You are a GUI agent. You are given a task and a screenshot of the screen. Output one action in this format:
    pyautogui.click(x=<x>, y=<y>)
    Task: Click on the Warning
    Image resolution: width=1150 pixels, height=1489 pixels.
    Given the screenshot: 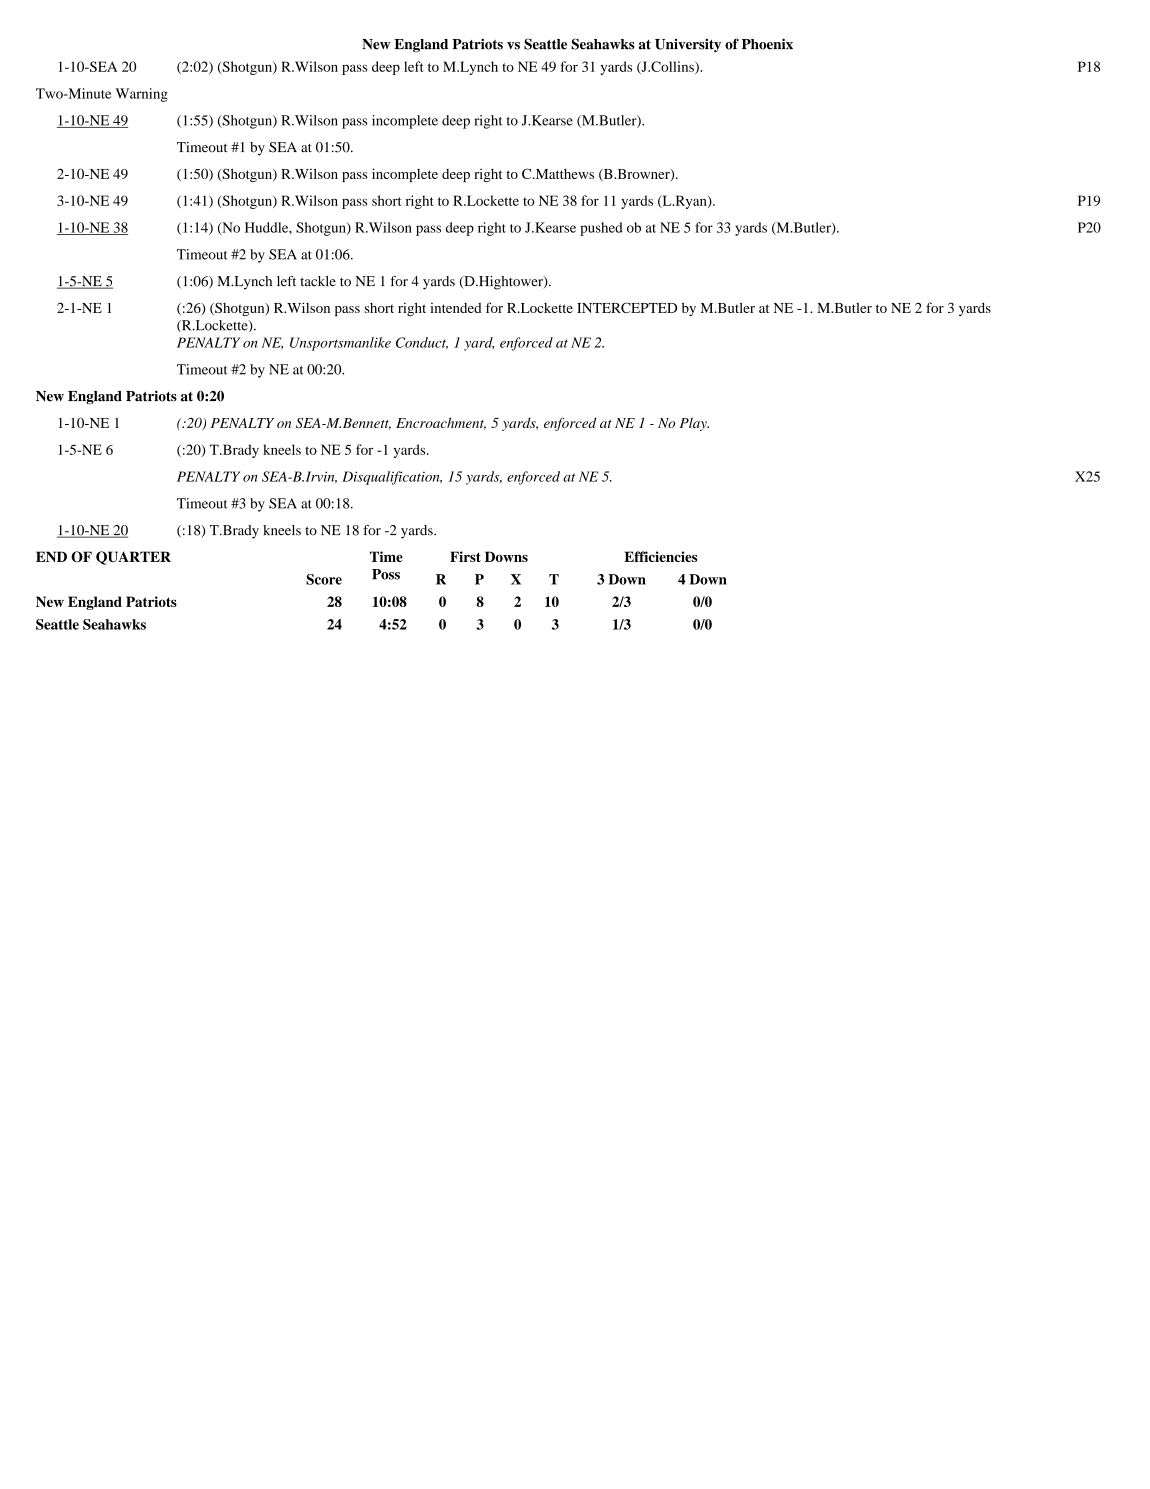 What is the action you would take?
    pyautogui.click(x=142, y=95)
